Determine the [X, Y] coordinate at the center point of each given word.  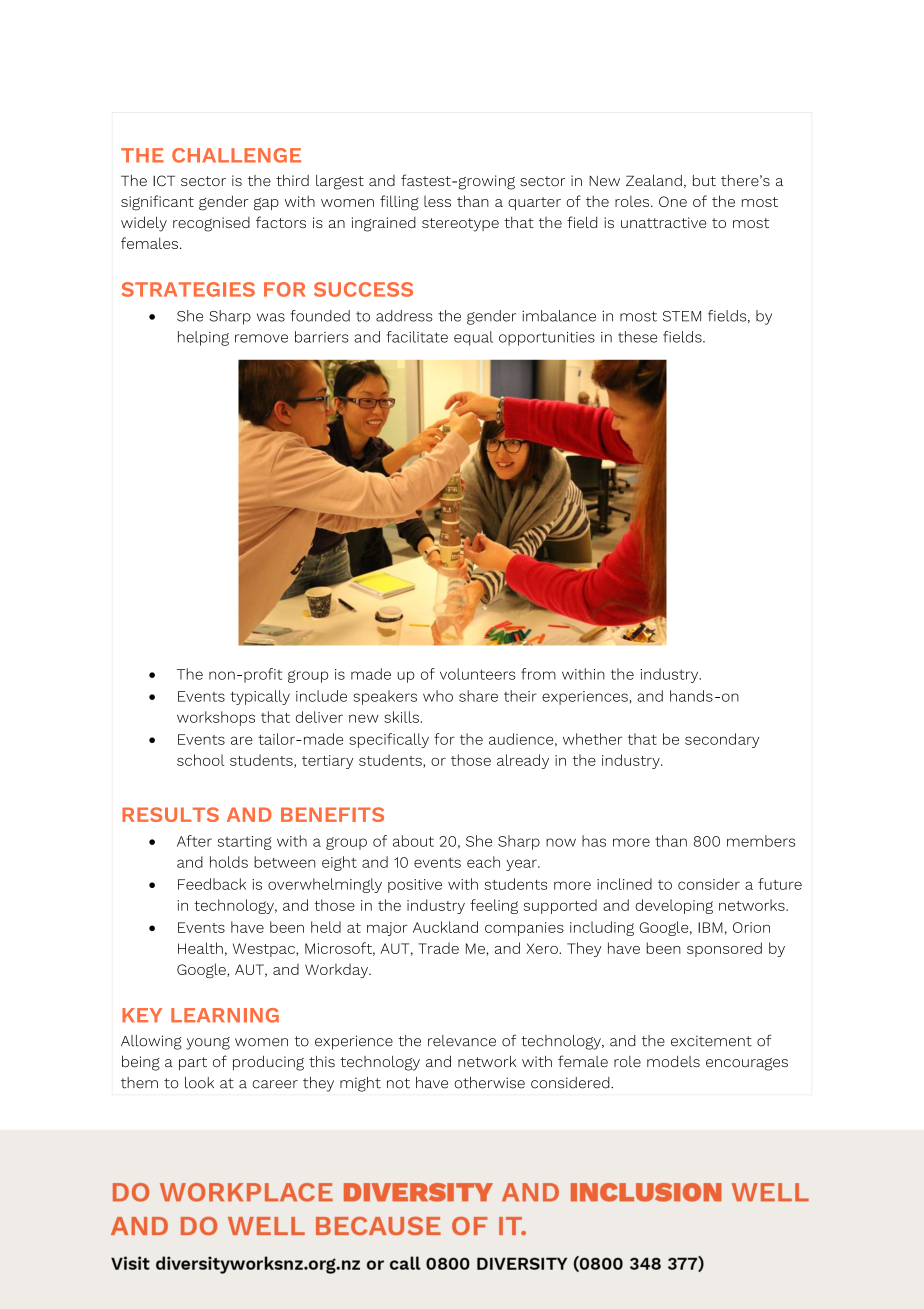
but [704, 180]
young [208, 1043]
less [437, 201]
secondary [722, 740]
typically [260, 697]
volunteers [478, 674]
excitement [711, 1041]
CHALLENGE [236, 155]
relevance [462, 1041]
